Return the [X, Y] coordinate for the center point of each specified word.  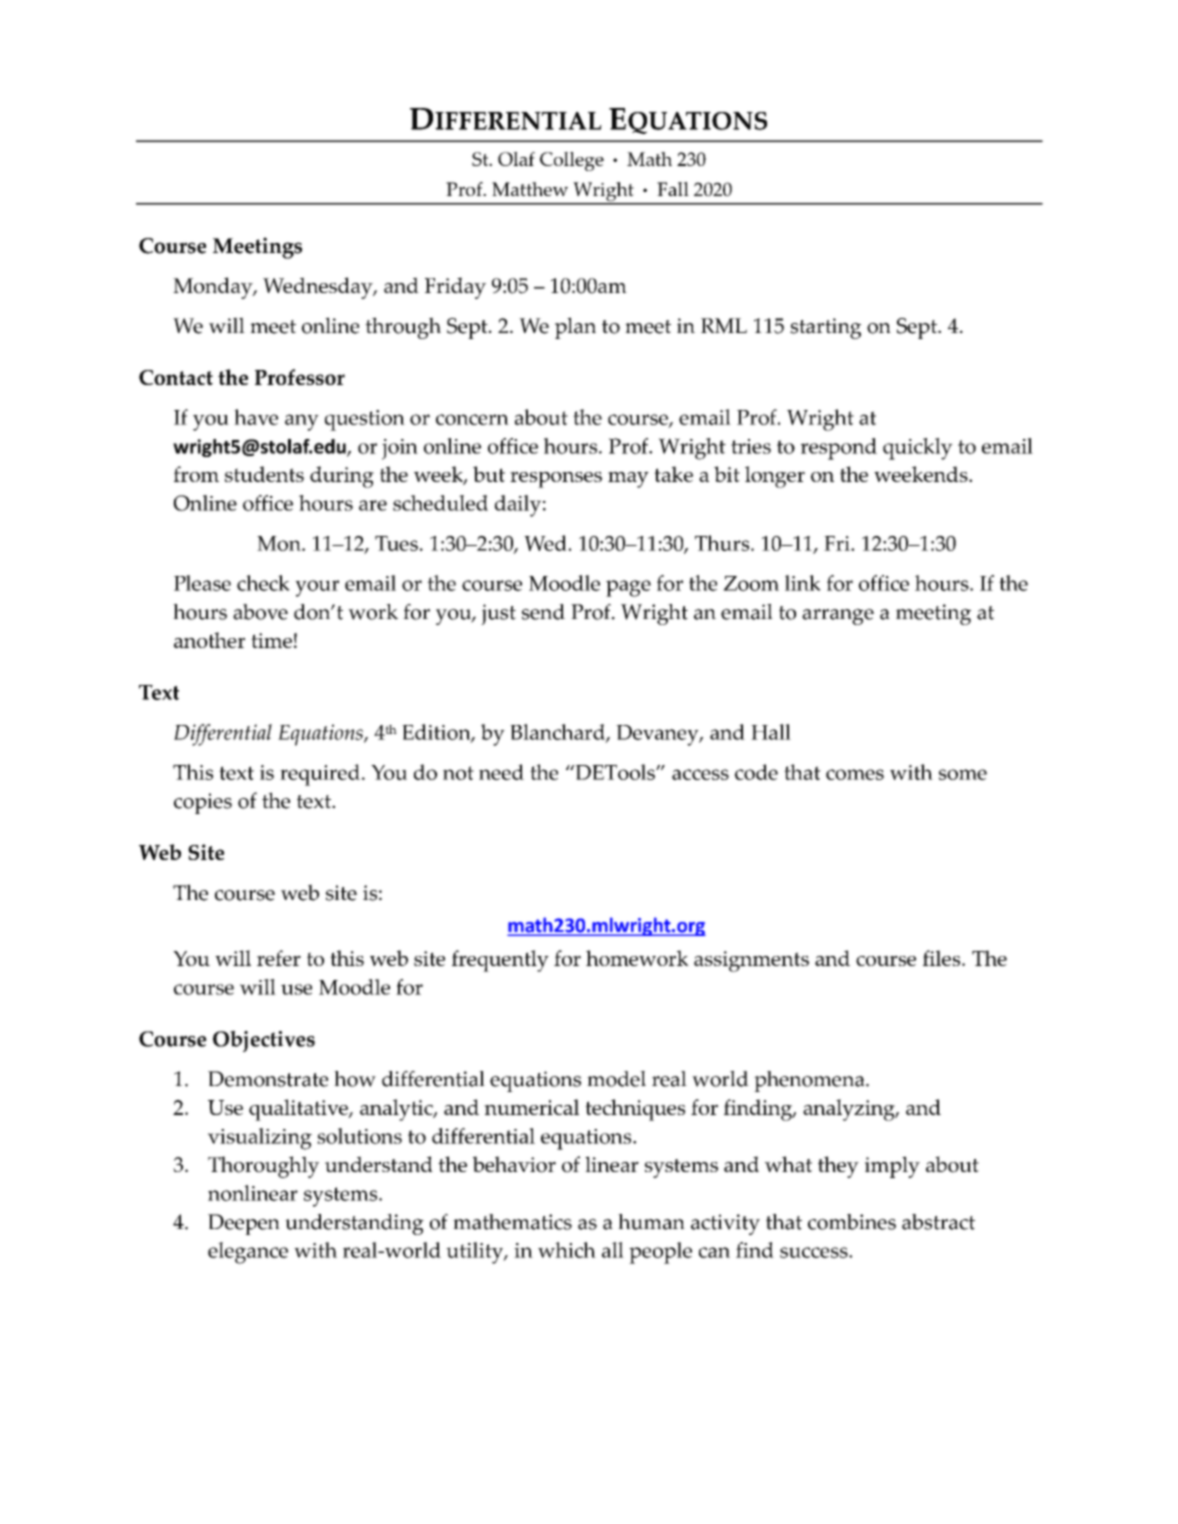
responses [556, 480]
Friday [455, 288]
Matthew [530, 189]
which [567, 1250]
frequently [500, 961]
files [943, 958]
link [803, 583]
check [263, 583]
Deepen [244, 1224]
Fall [673, 189]
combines [852, 1222]
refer [279, 958]
